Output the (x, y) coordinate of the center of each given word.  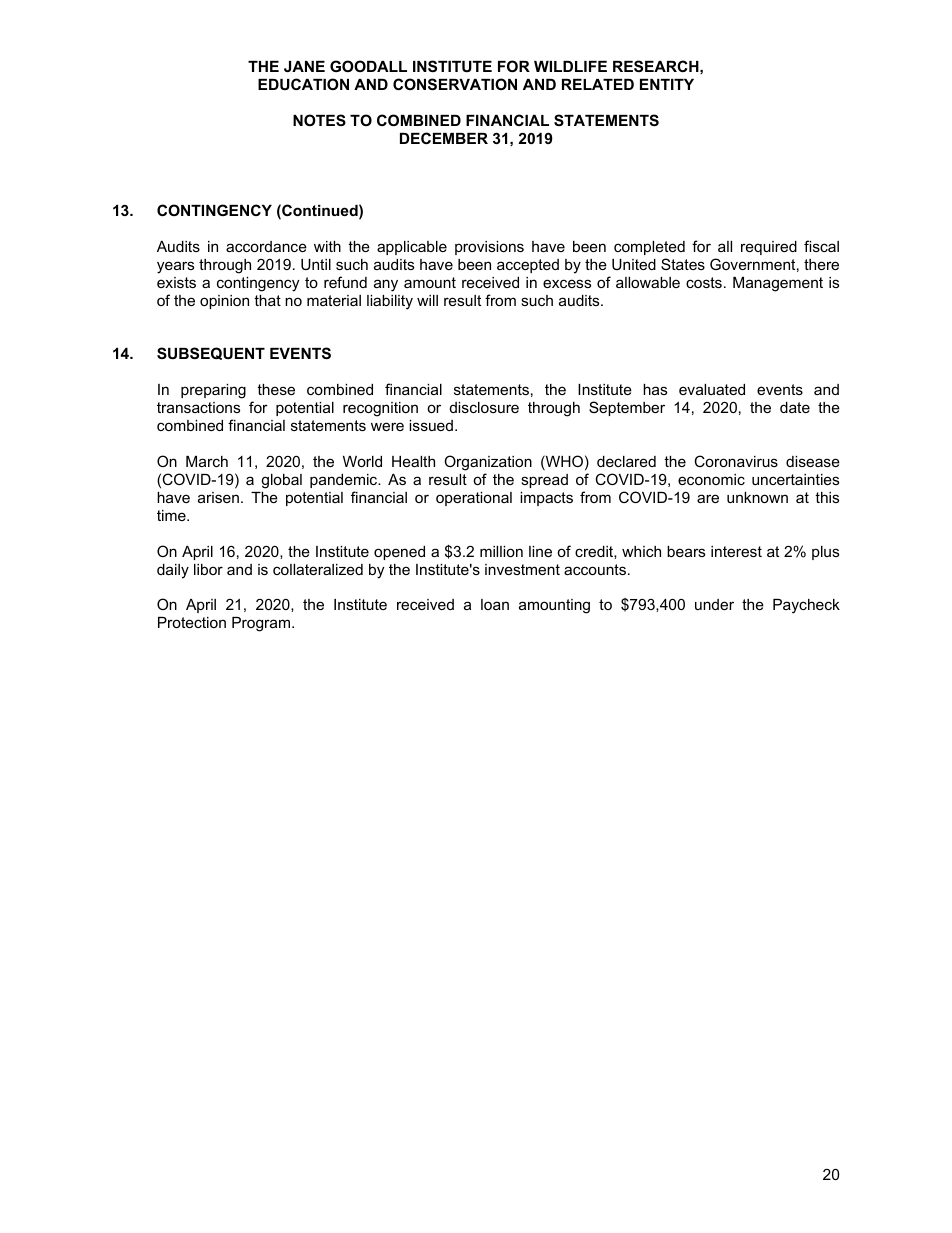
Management (778, 284)
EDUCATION (303, 84)
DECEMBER (444, 138)
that (267, 300)
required (769, 248)
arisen (218, 497)
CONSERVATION (455, 84)
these (276, 389)
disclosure (484, 407)
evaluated (712, 389)
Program (262, 624)
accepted (528, 266)
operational (474, 499)
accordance (266, 246)
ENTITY (667, 84)
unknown (757, 497)
